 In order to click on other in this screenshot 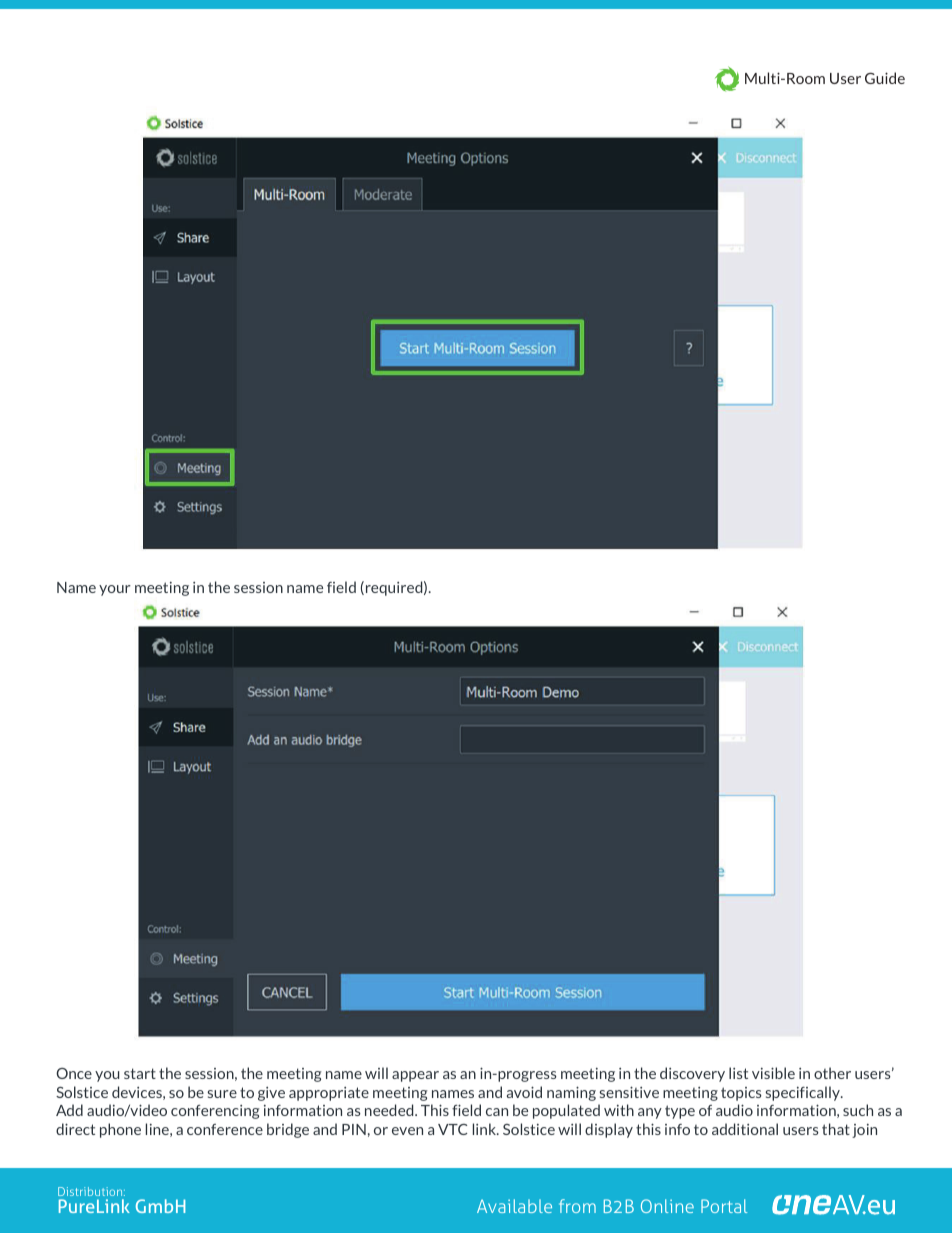, I will do `click(832, 1073)`.
